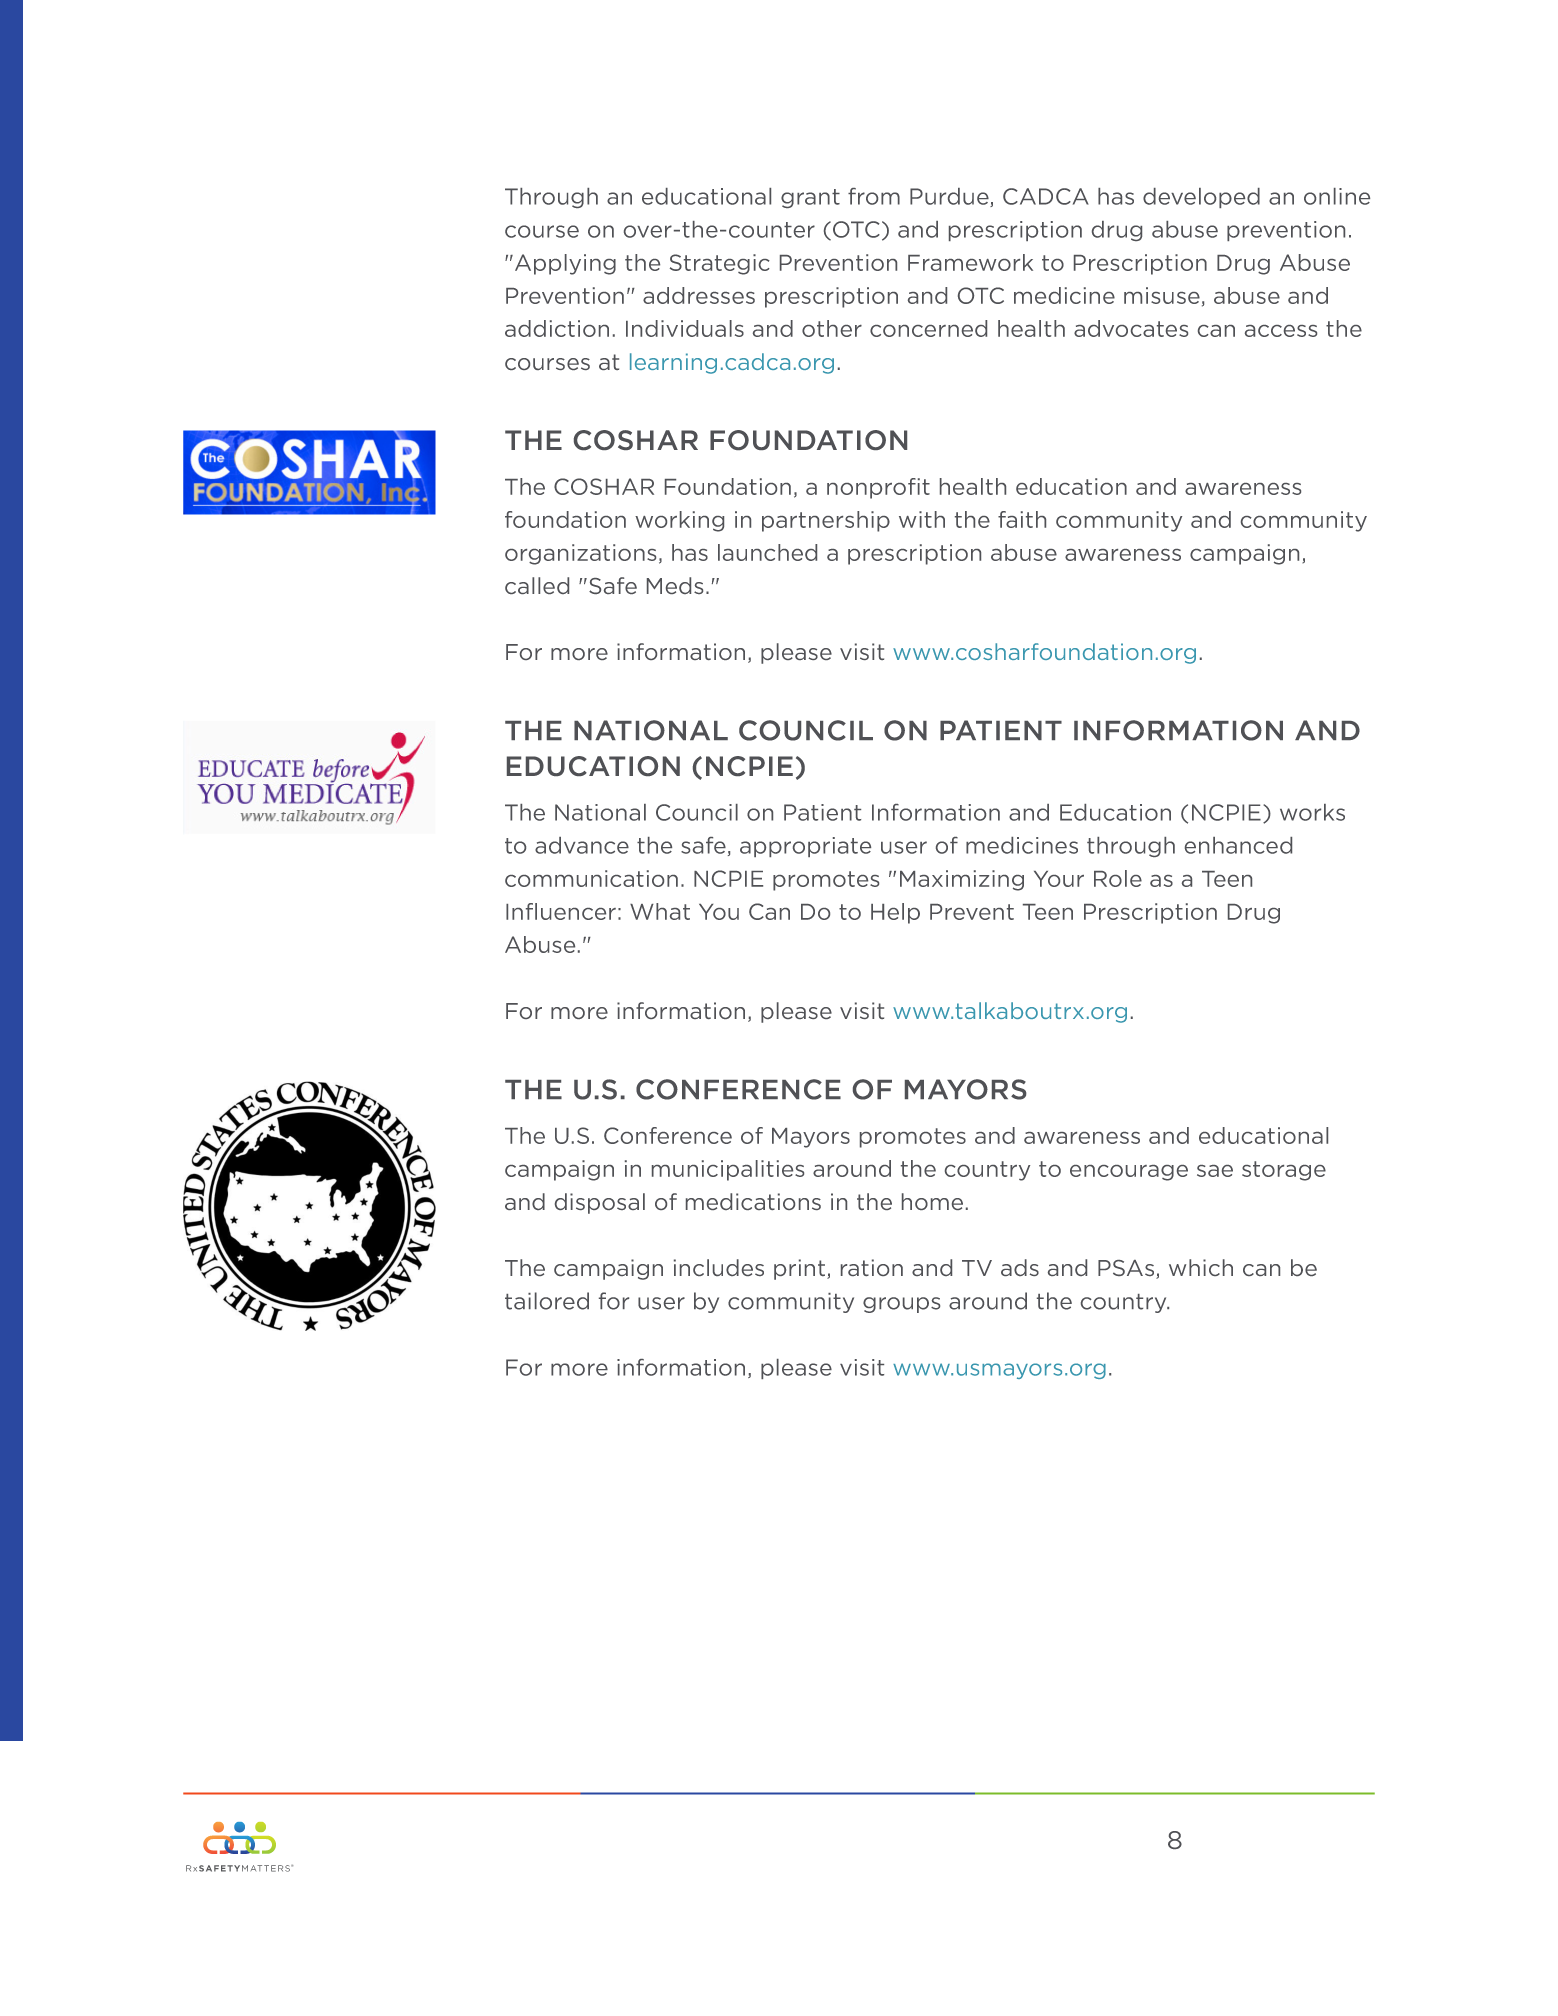 The width and height of the image is (1558, 2016). Describe the element at coordinates (950, 197) in the image. I see `Purdue` at that location.
